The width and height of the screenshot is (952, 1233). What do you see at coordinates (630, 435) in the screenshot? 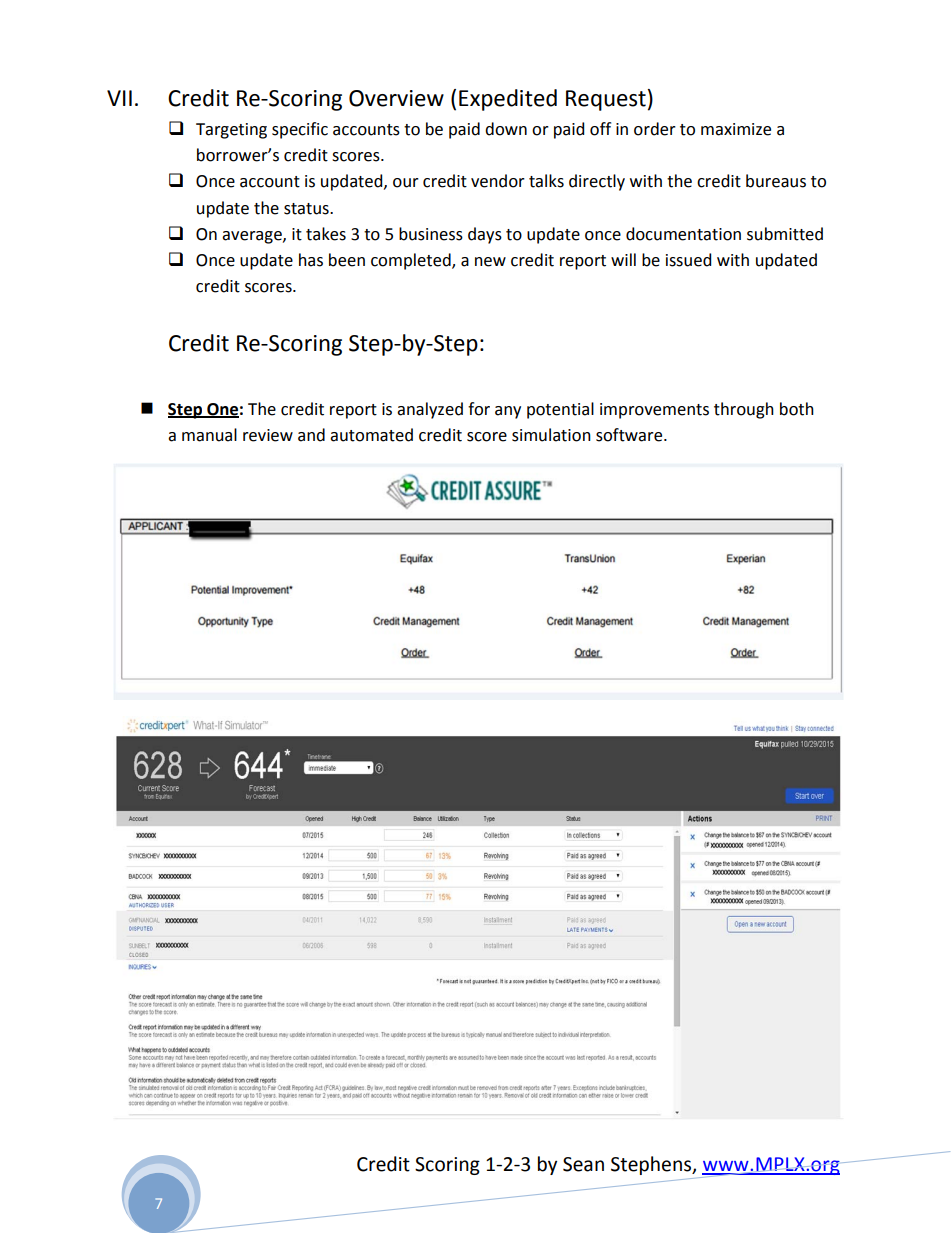
I see `software` at bounding box center [630, 435].
